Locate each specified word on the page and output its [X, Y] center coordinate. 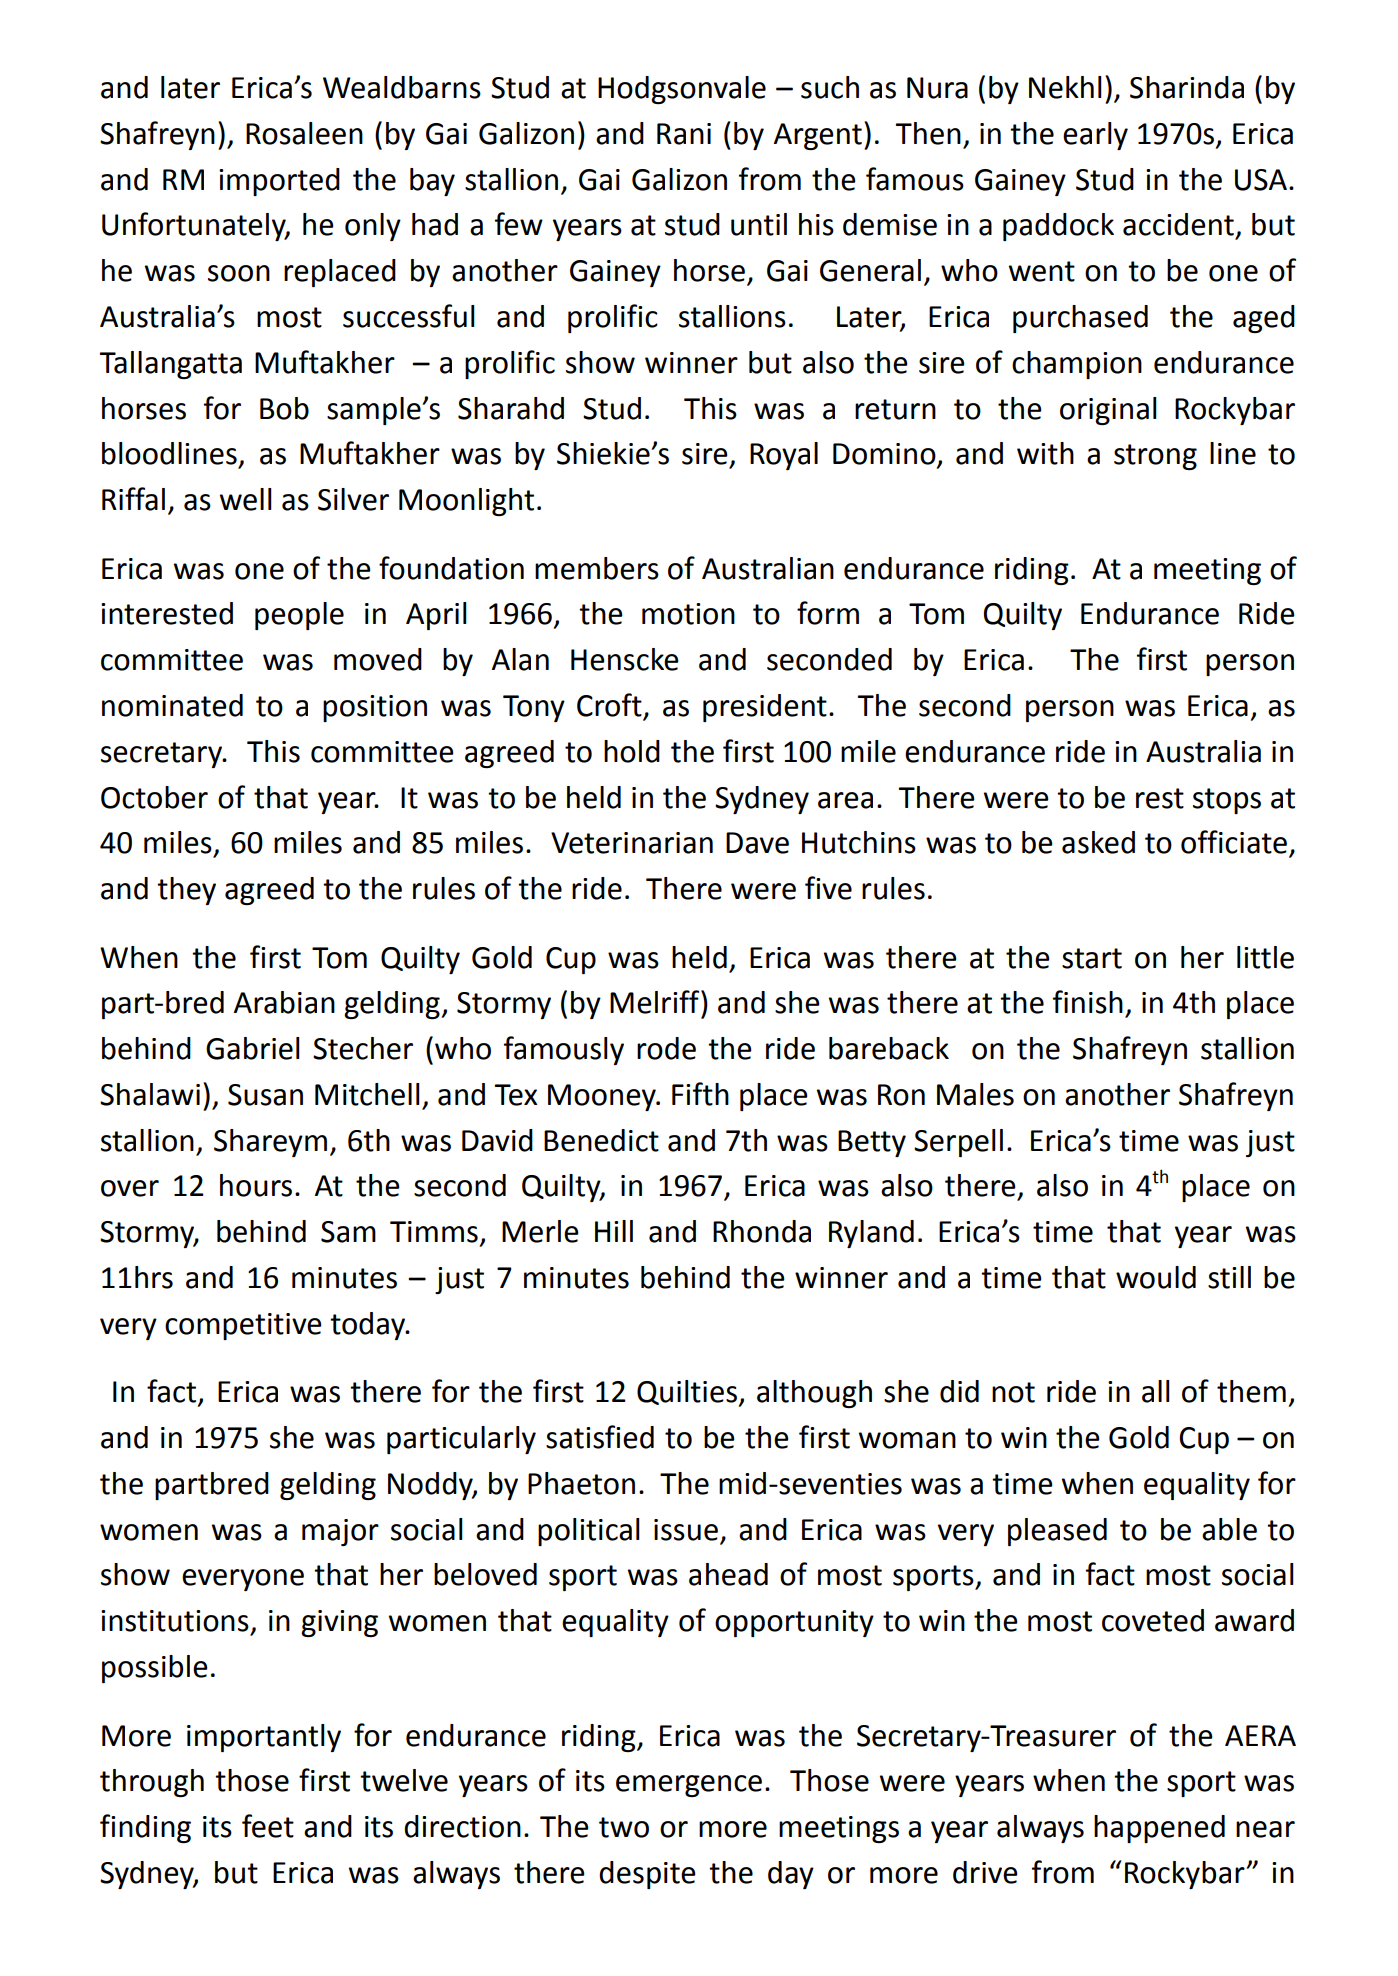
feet [268, 1826]
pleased [1057, 1532]
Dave [757, 843]
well [246, 499]
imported [279, 182]
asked [1098, 842]
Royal [784, 456]
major [340, 1532]
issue [686, 1530]
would [1156, 1277]
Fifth [700, 1094]
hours [256, 1185]
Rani [684, 134]
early [1095, 136]
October [154, 797]
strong [1155, 457]
